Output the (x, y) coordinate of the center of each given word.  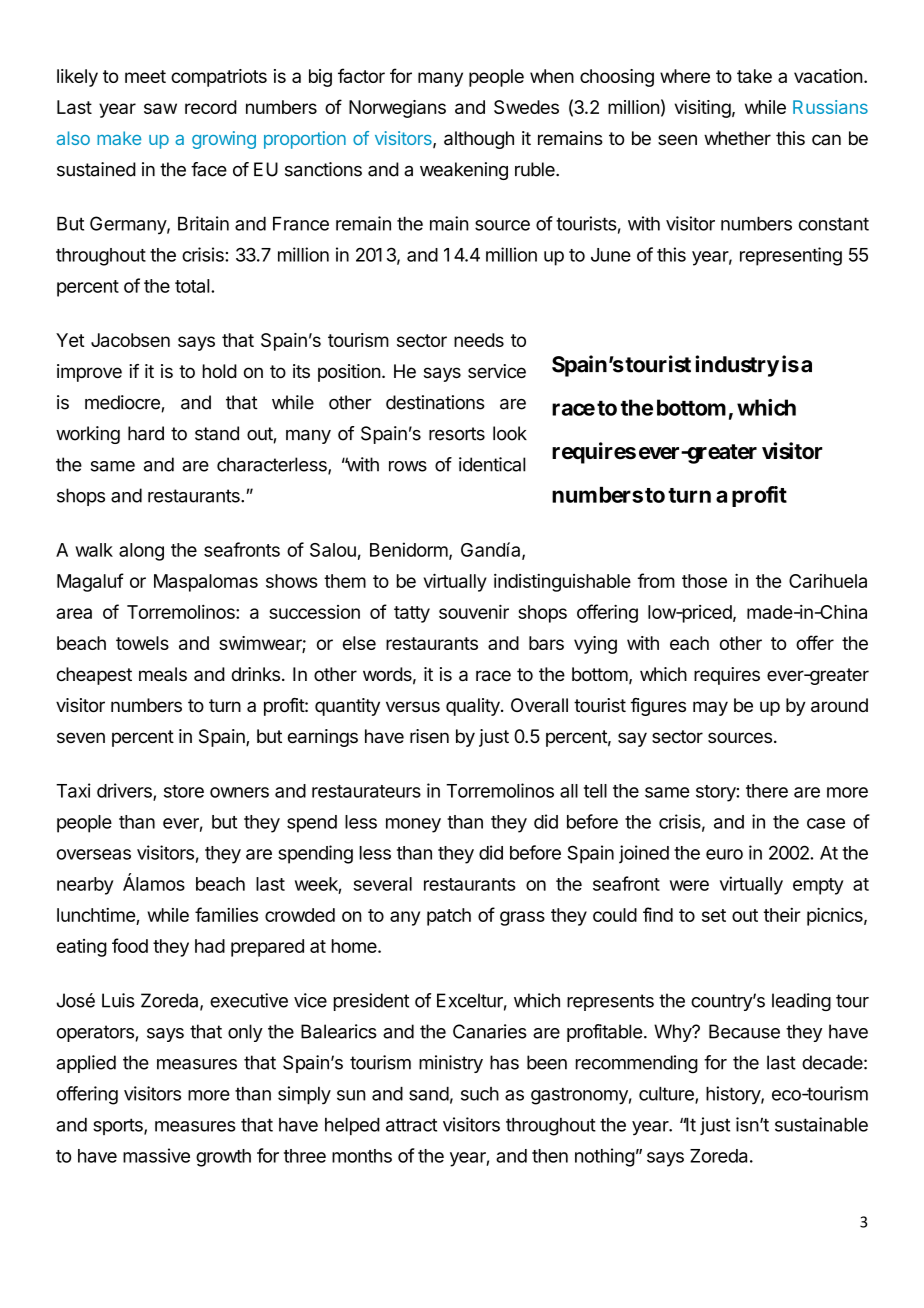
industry (737, 366)
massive (156, 1155)
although (479, 140)
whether (737, 138)
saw (160, 108)
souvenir (474, 611)
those (704, 581)
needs (479, 340)
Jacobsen (130, 340)
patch (449, 917)
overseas (94, 854)
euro (724, 854)
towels (142, 643)
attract (411, 1125)
